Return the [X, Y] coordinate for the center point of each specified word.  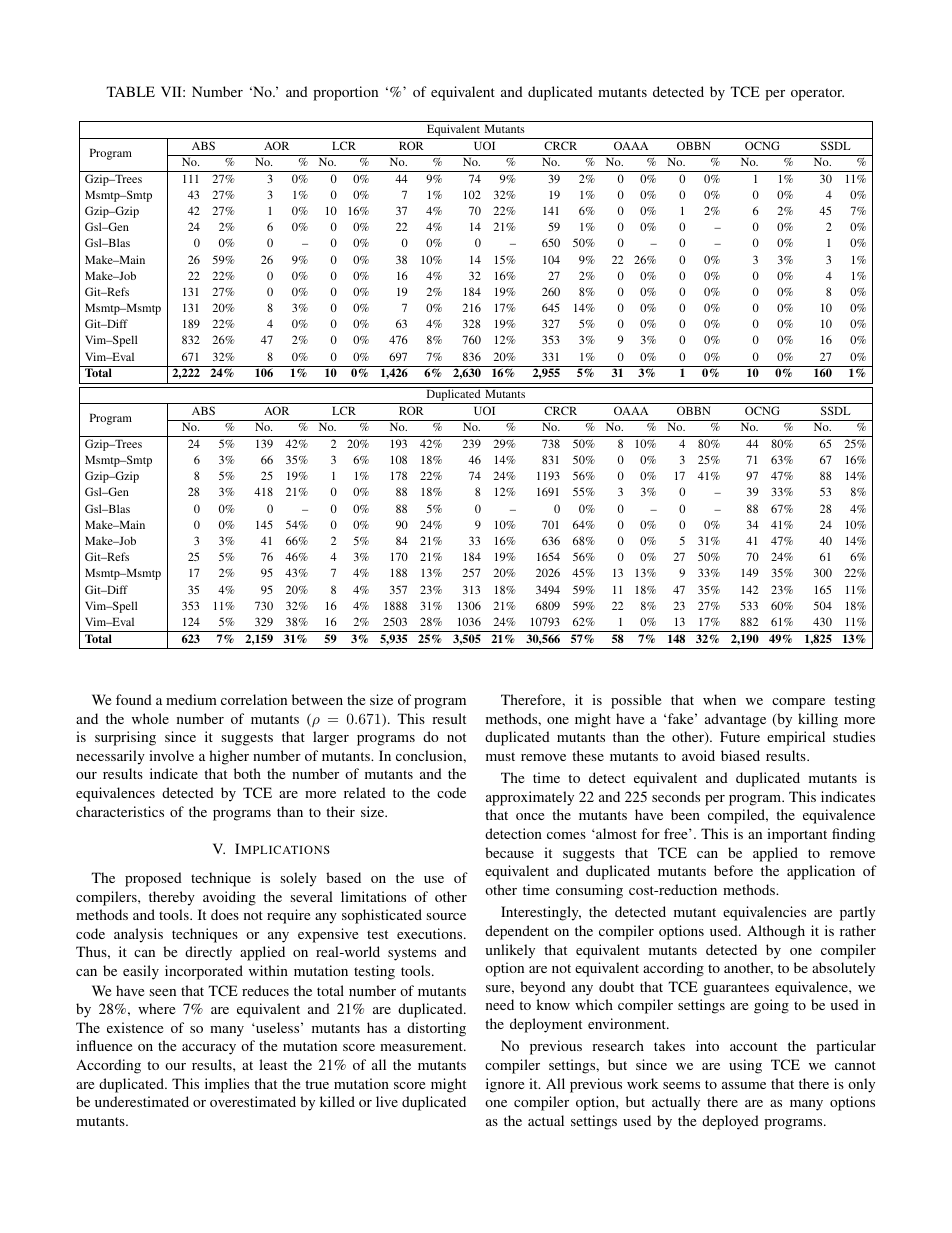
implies [227, 1085]
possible [636, 701]
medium [191, 699]
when [719, 699]
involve [171, 755]
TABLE [130, 91]
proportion [345, 93]
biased [740, 755]
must [500, 756]
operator [817, 94]
